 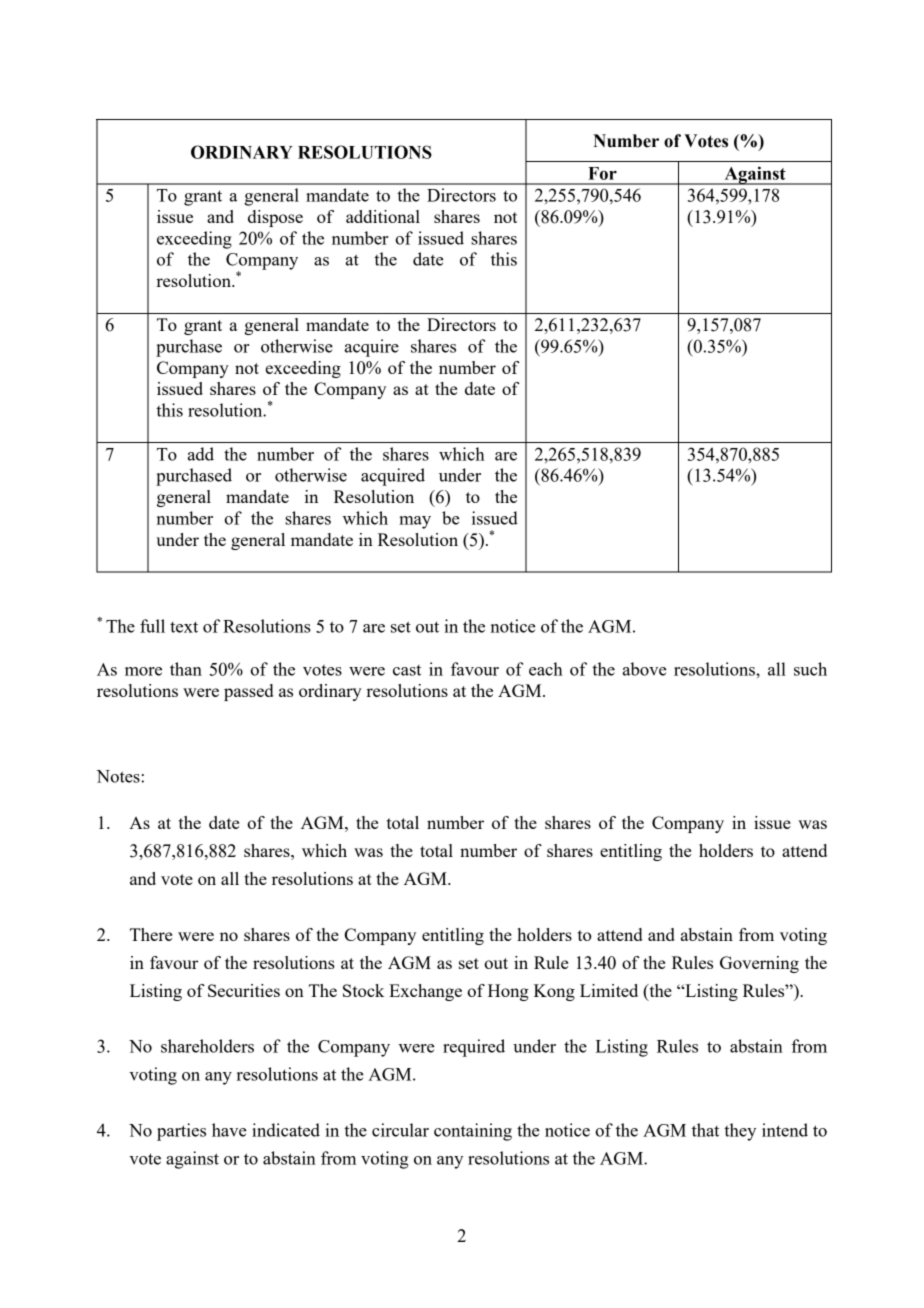 What do you see at coordinates (473, 1132) in the page?
I see `containing` at bounding box center [473, 1132].
